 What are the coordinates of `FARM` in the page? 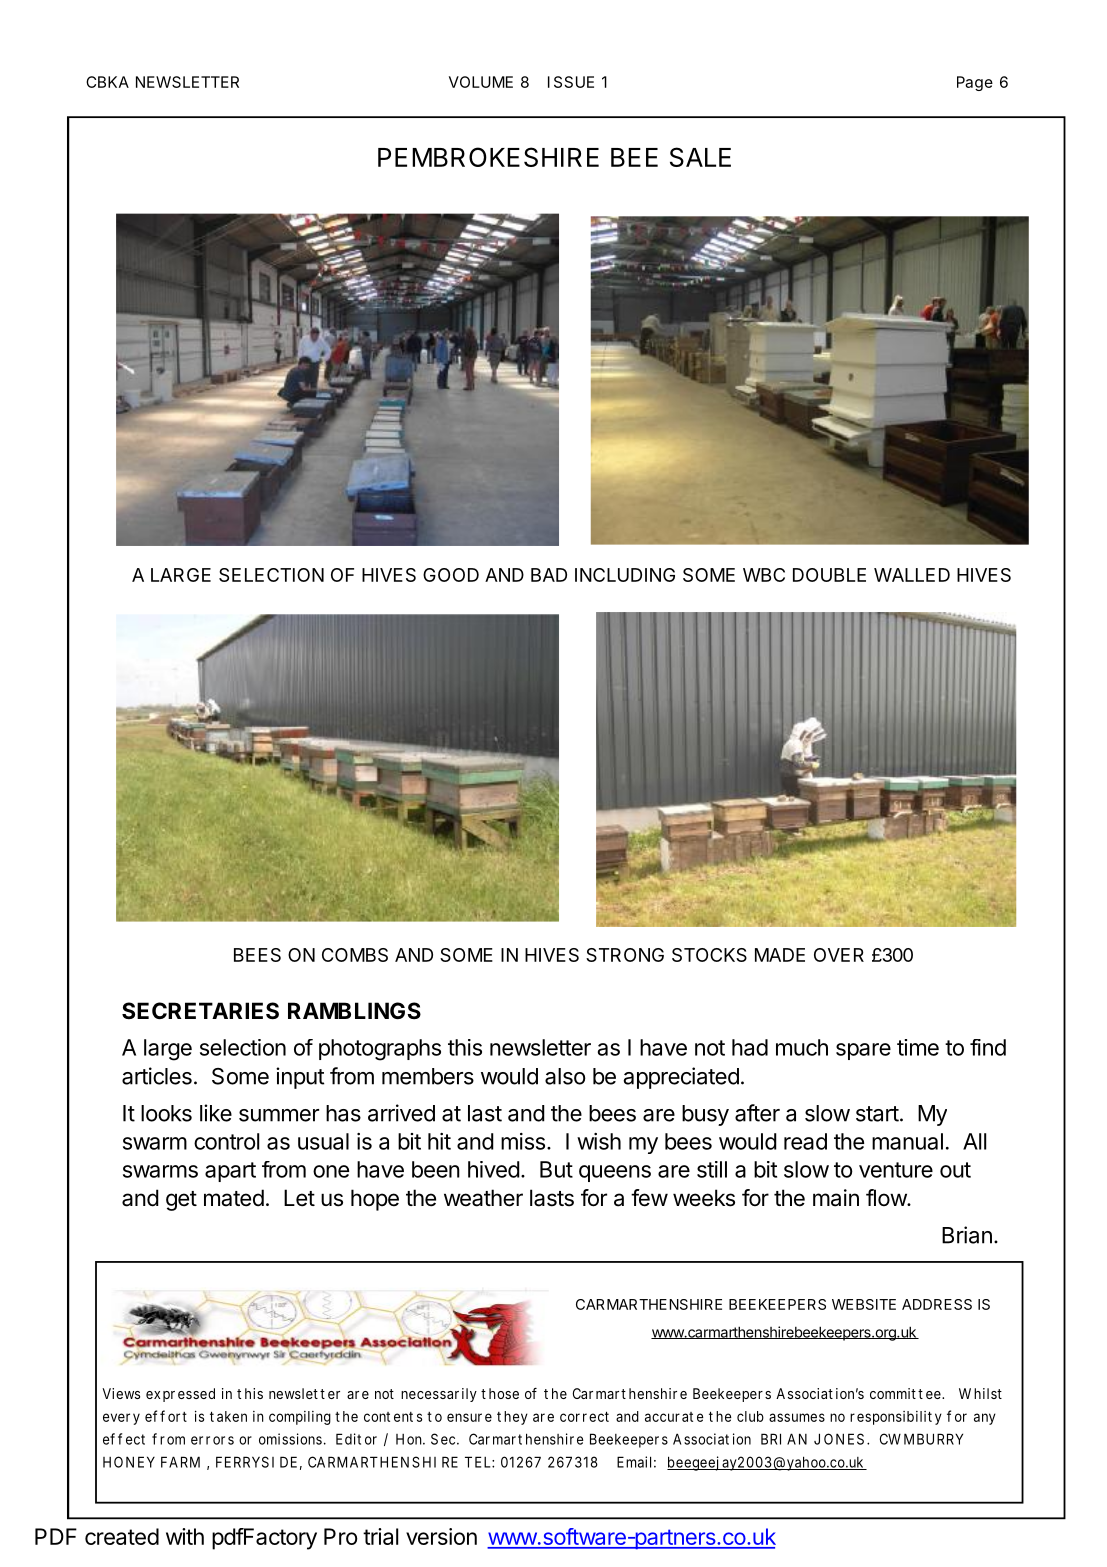 It's located at (180, 1462).
